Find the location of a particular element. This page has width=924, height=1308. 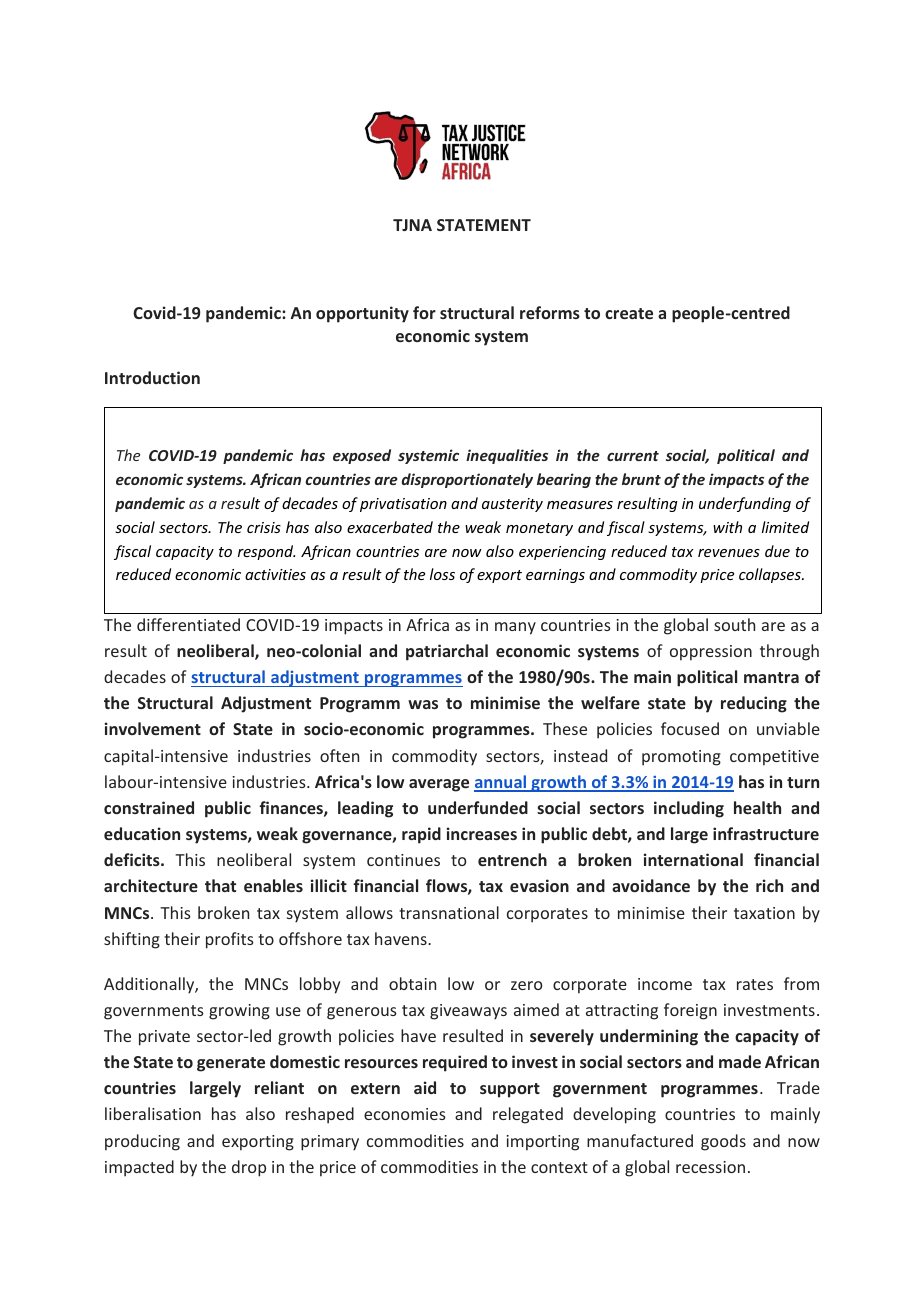

drop is located at coordinates (249, 1168).
